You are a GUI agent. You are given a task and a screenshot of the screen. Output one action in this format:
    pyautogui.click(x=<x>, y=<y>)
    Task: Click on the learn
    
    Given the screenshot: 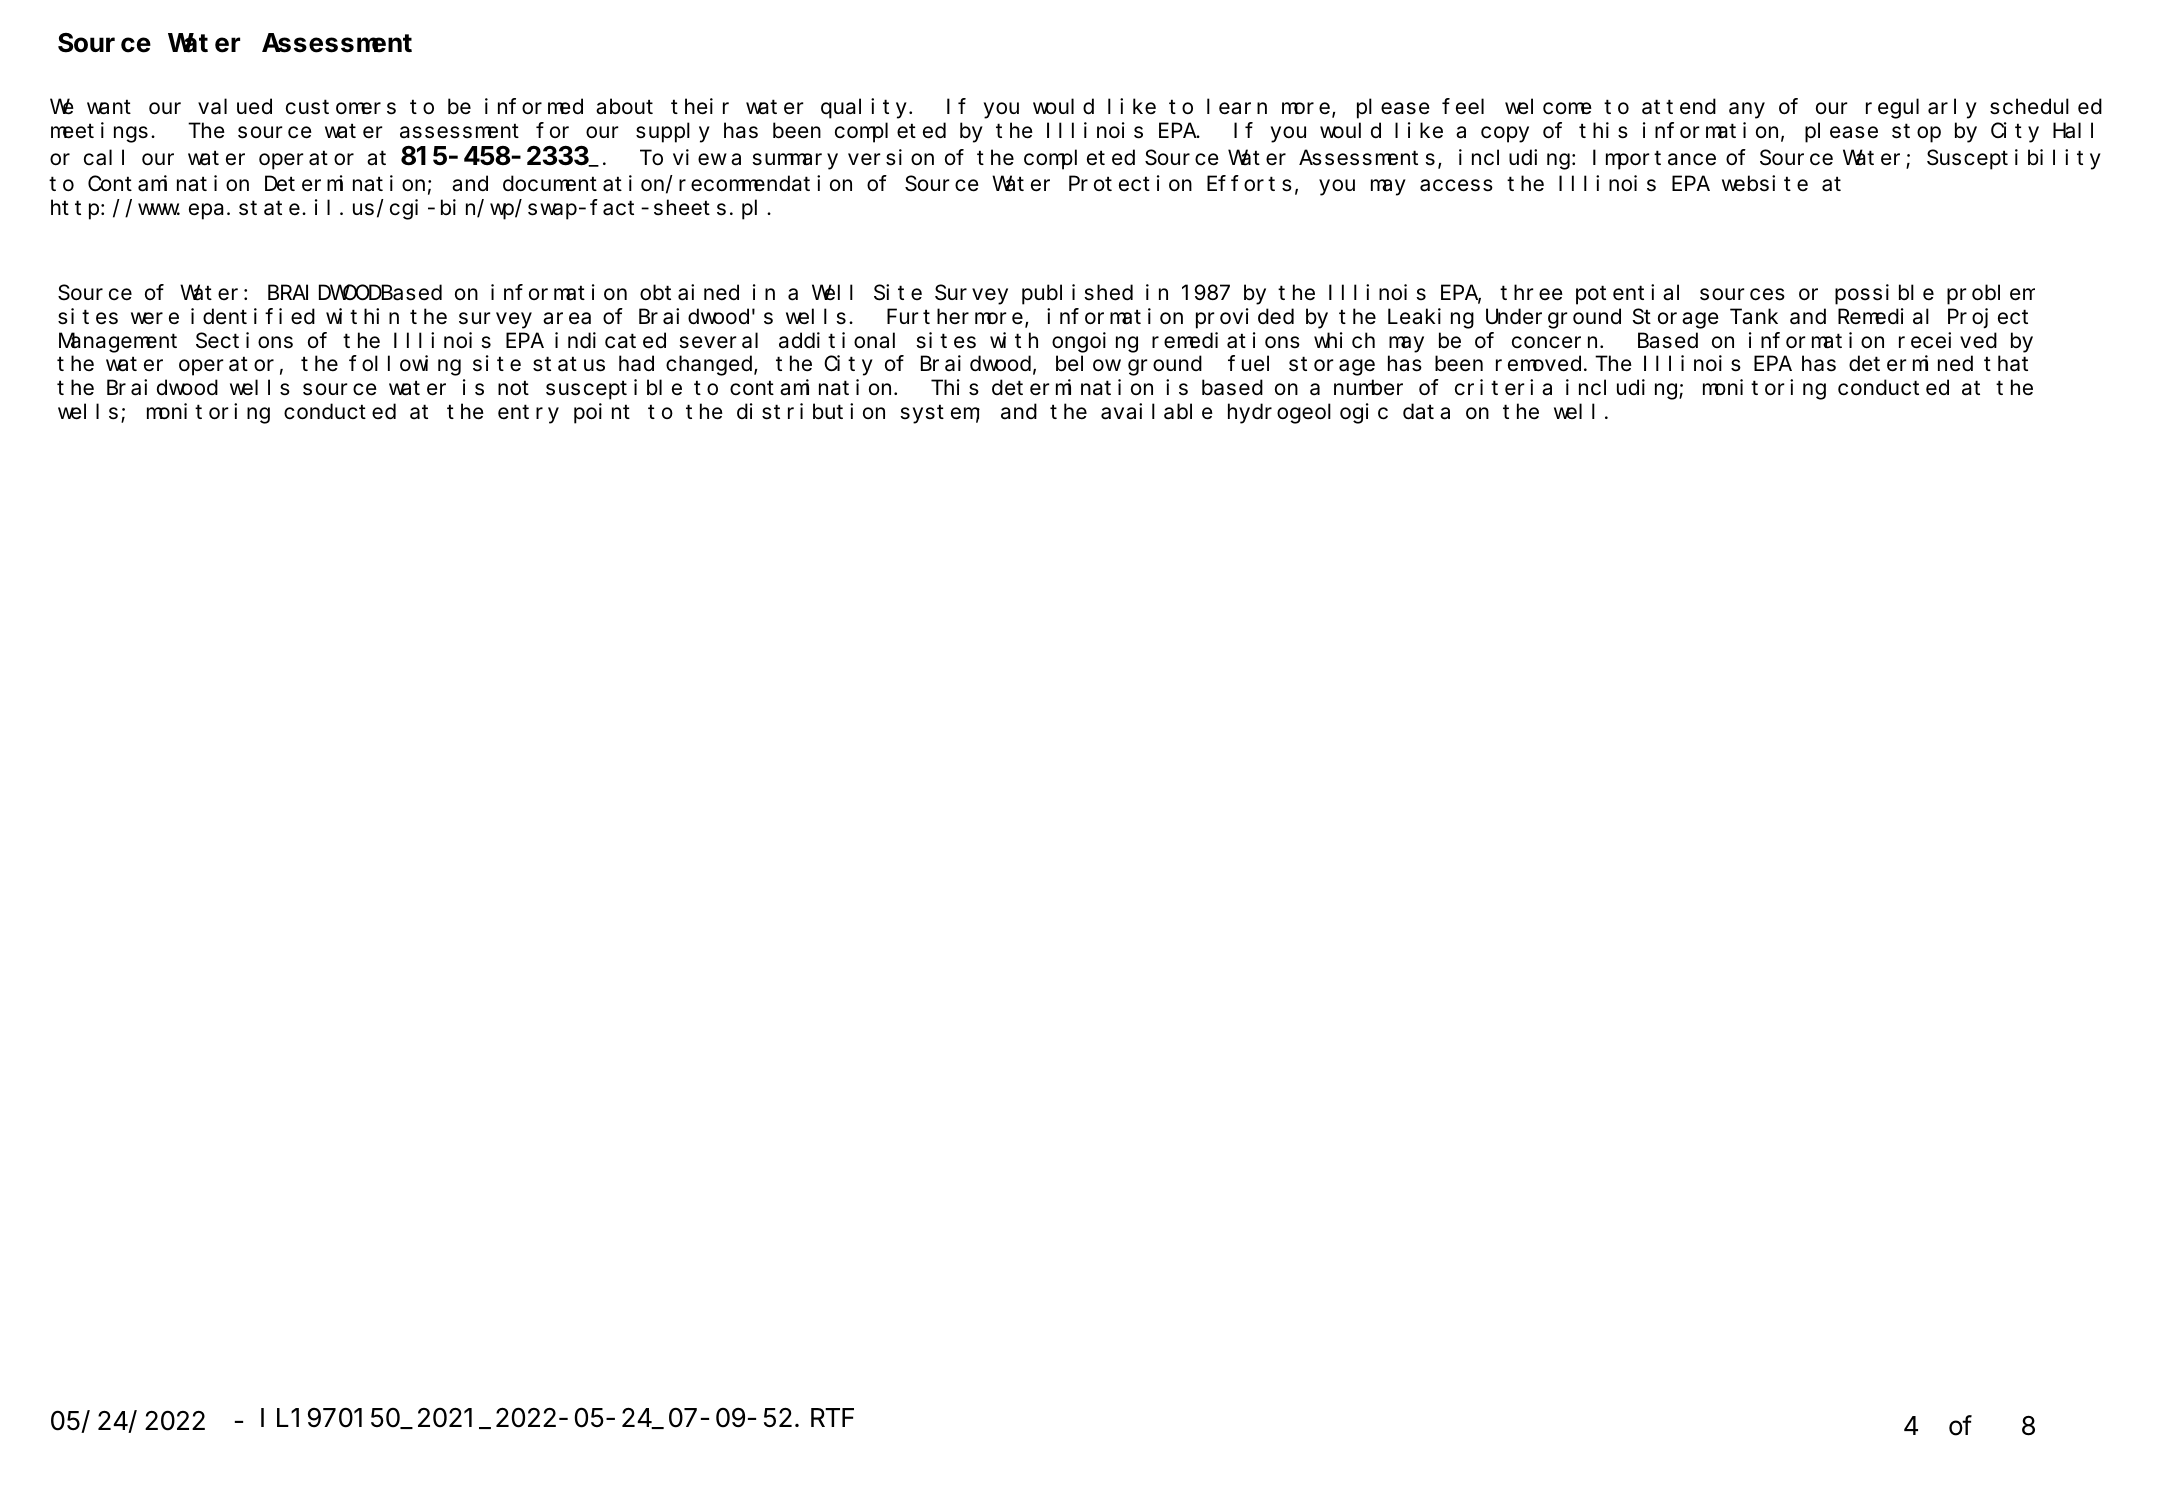 What is the action you would take?
    pyautogui.click(x=1237, y=107)
